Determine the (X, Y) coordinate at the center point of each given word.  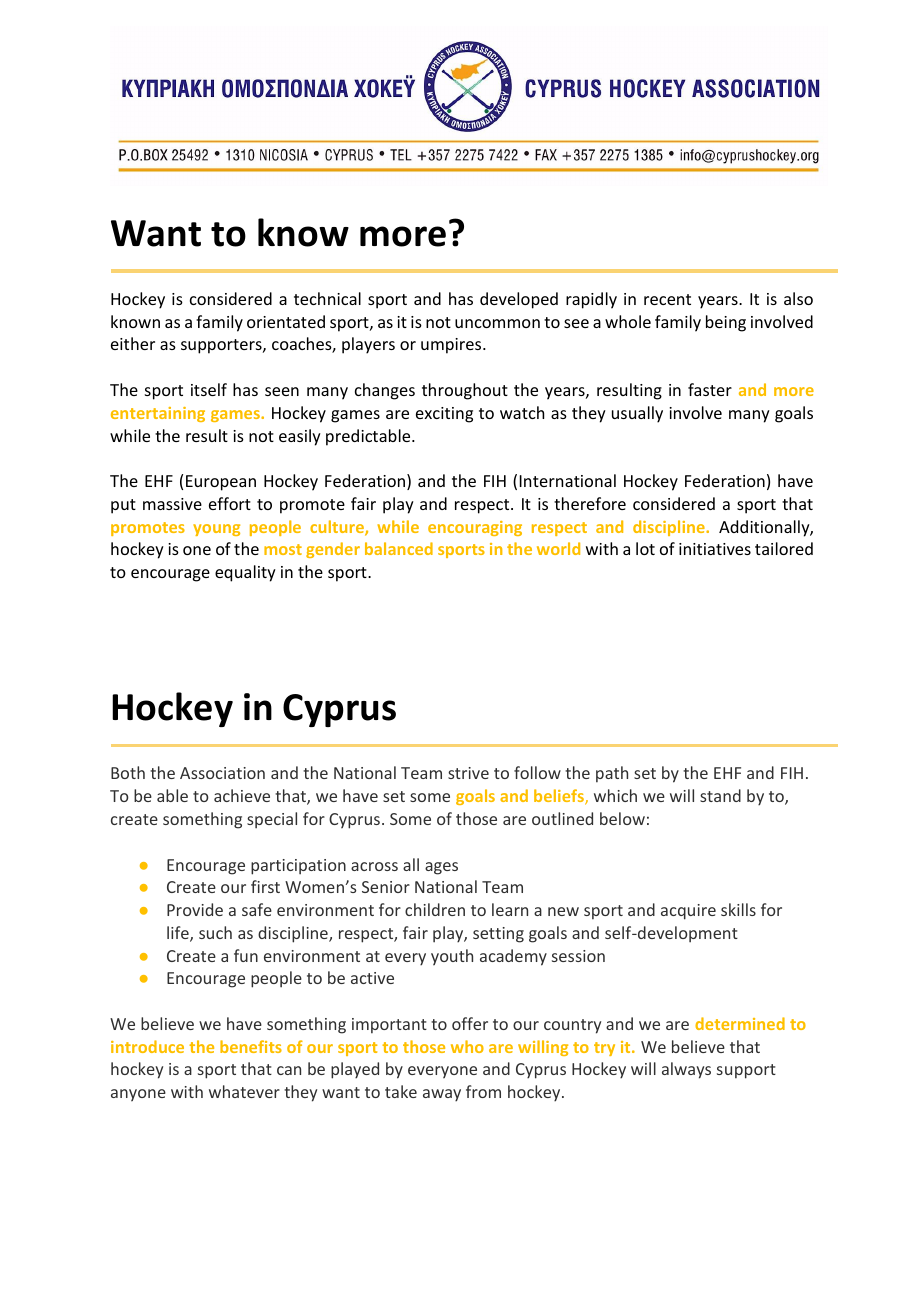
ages (441, 868)
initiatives (715, 549)
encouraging (475, 528)
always (686, 1070)
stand (720, 795)
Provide (195, 909)
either (133, 343)
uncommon (497, 323)
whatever (244, 1091)
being (726, 323)
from (483, 1091)
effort (230, 503)
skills (738, 909)
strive (468, 773)
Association (222, 773)
